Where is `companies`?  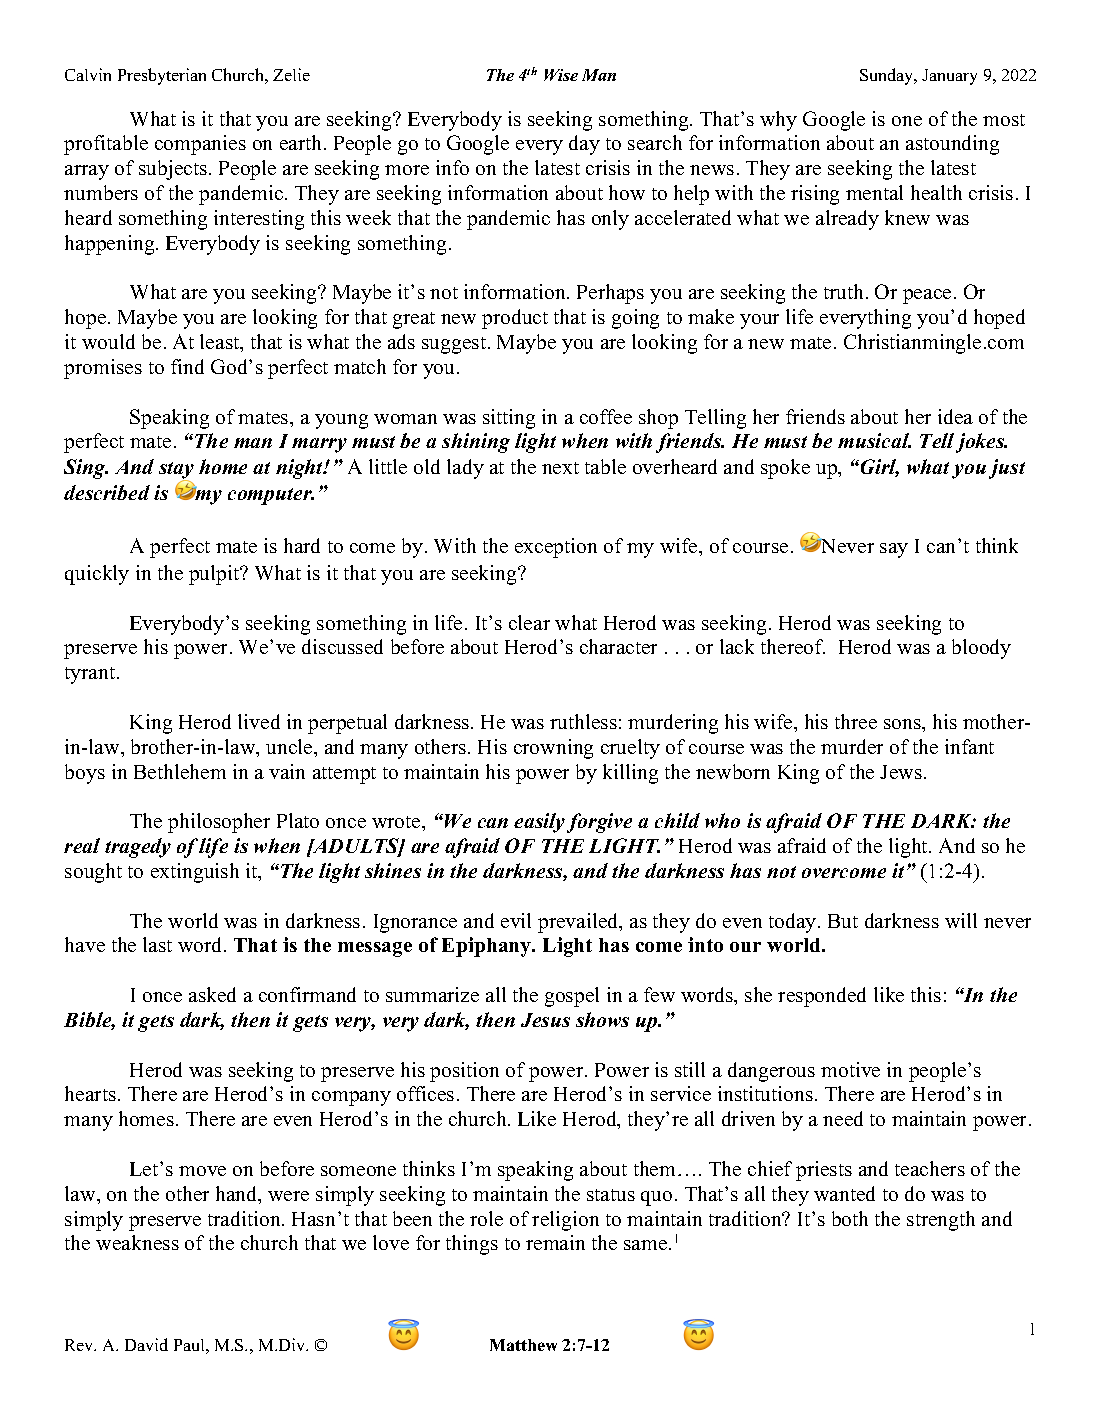 companies is located at coordinates (200, 145).
